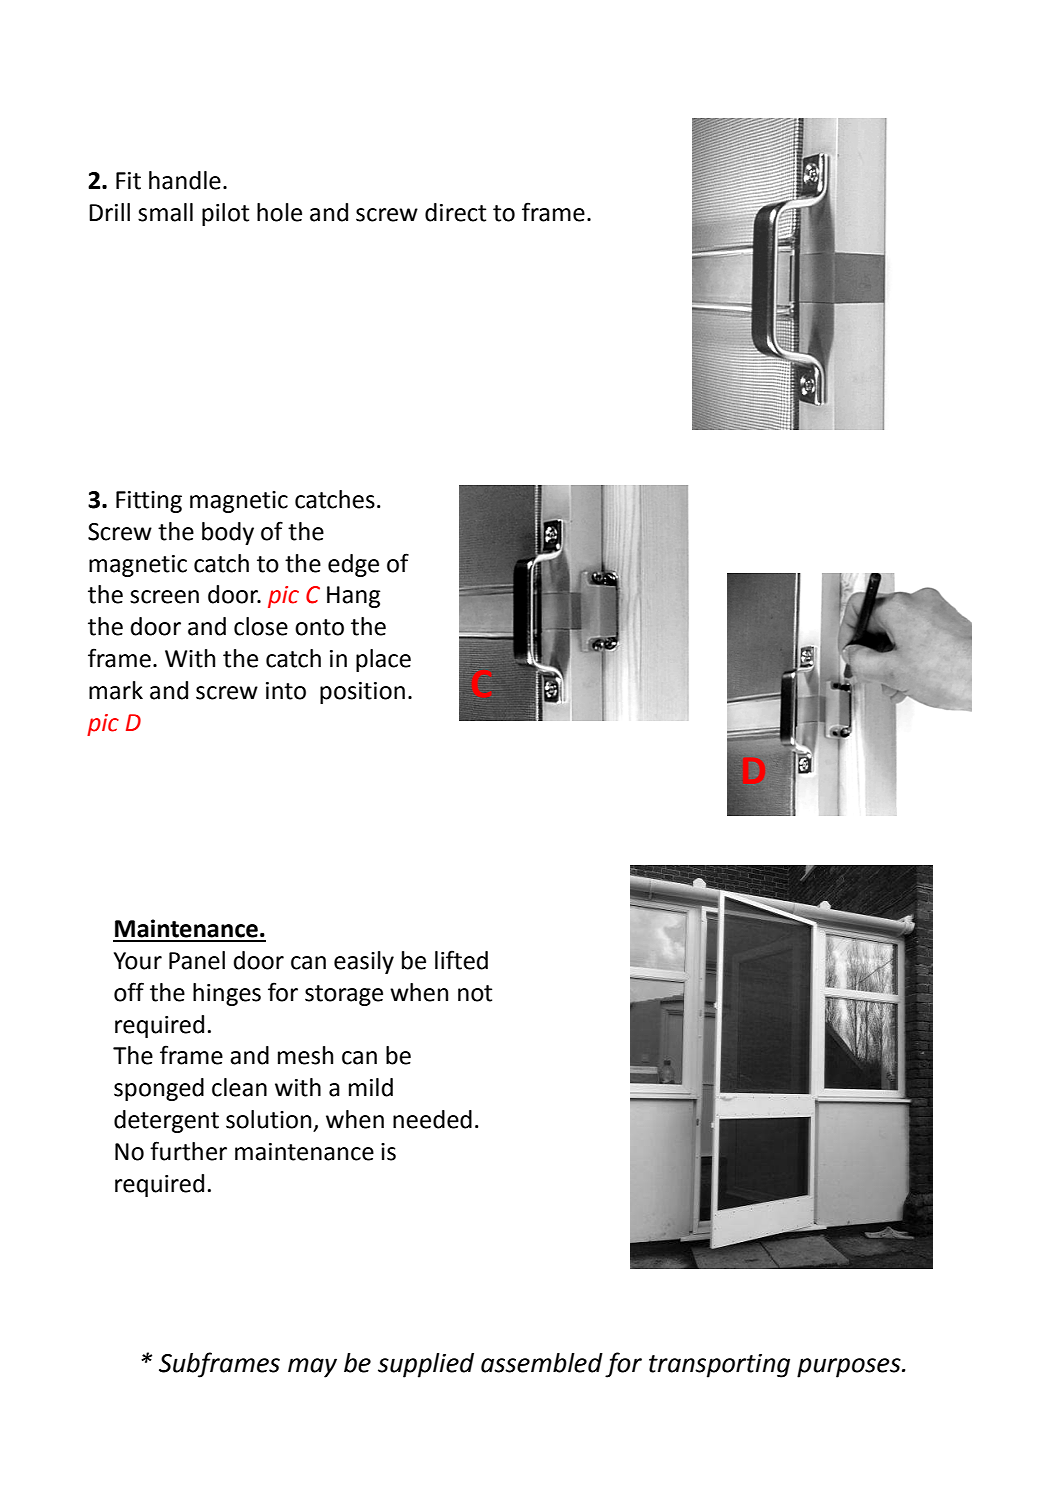 The height and width of the screenshot is (1491, 1055). I want to click on position, so click(362, 693).
